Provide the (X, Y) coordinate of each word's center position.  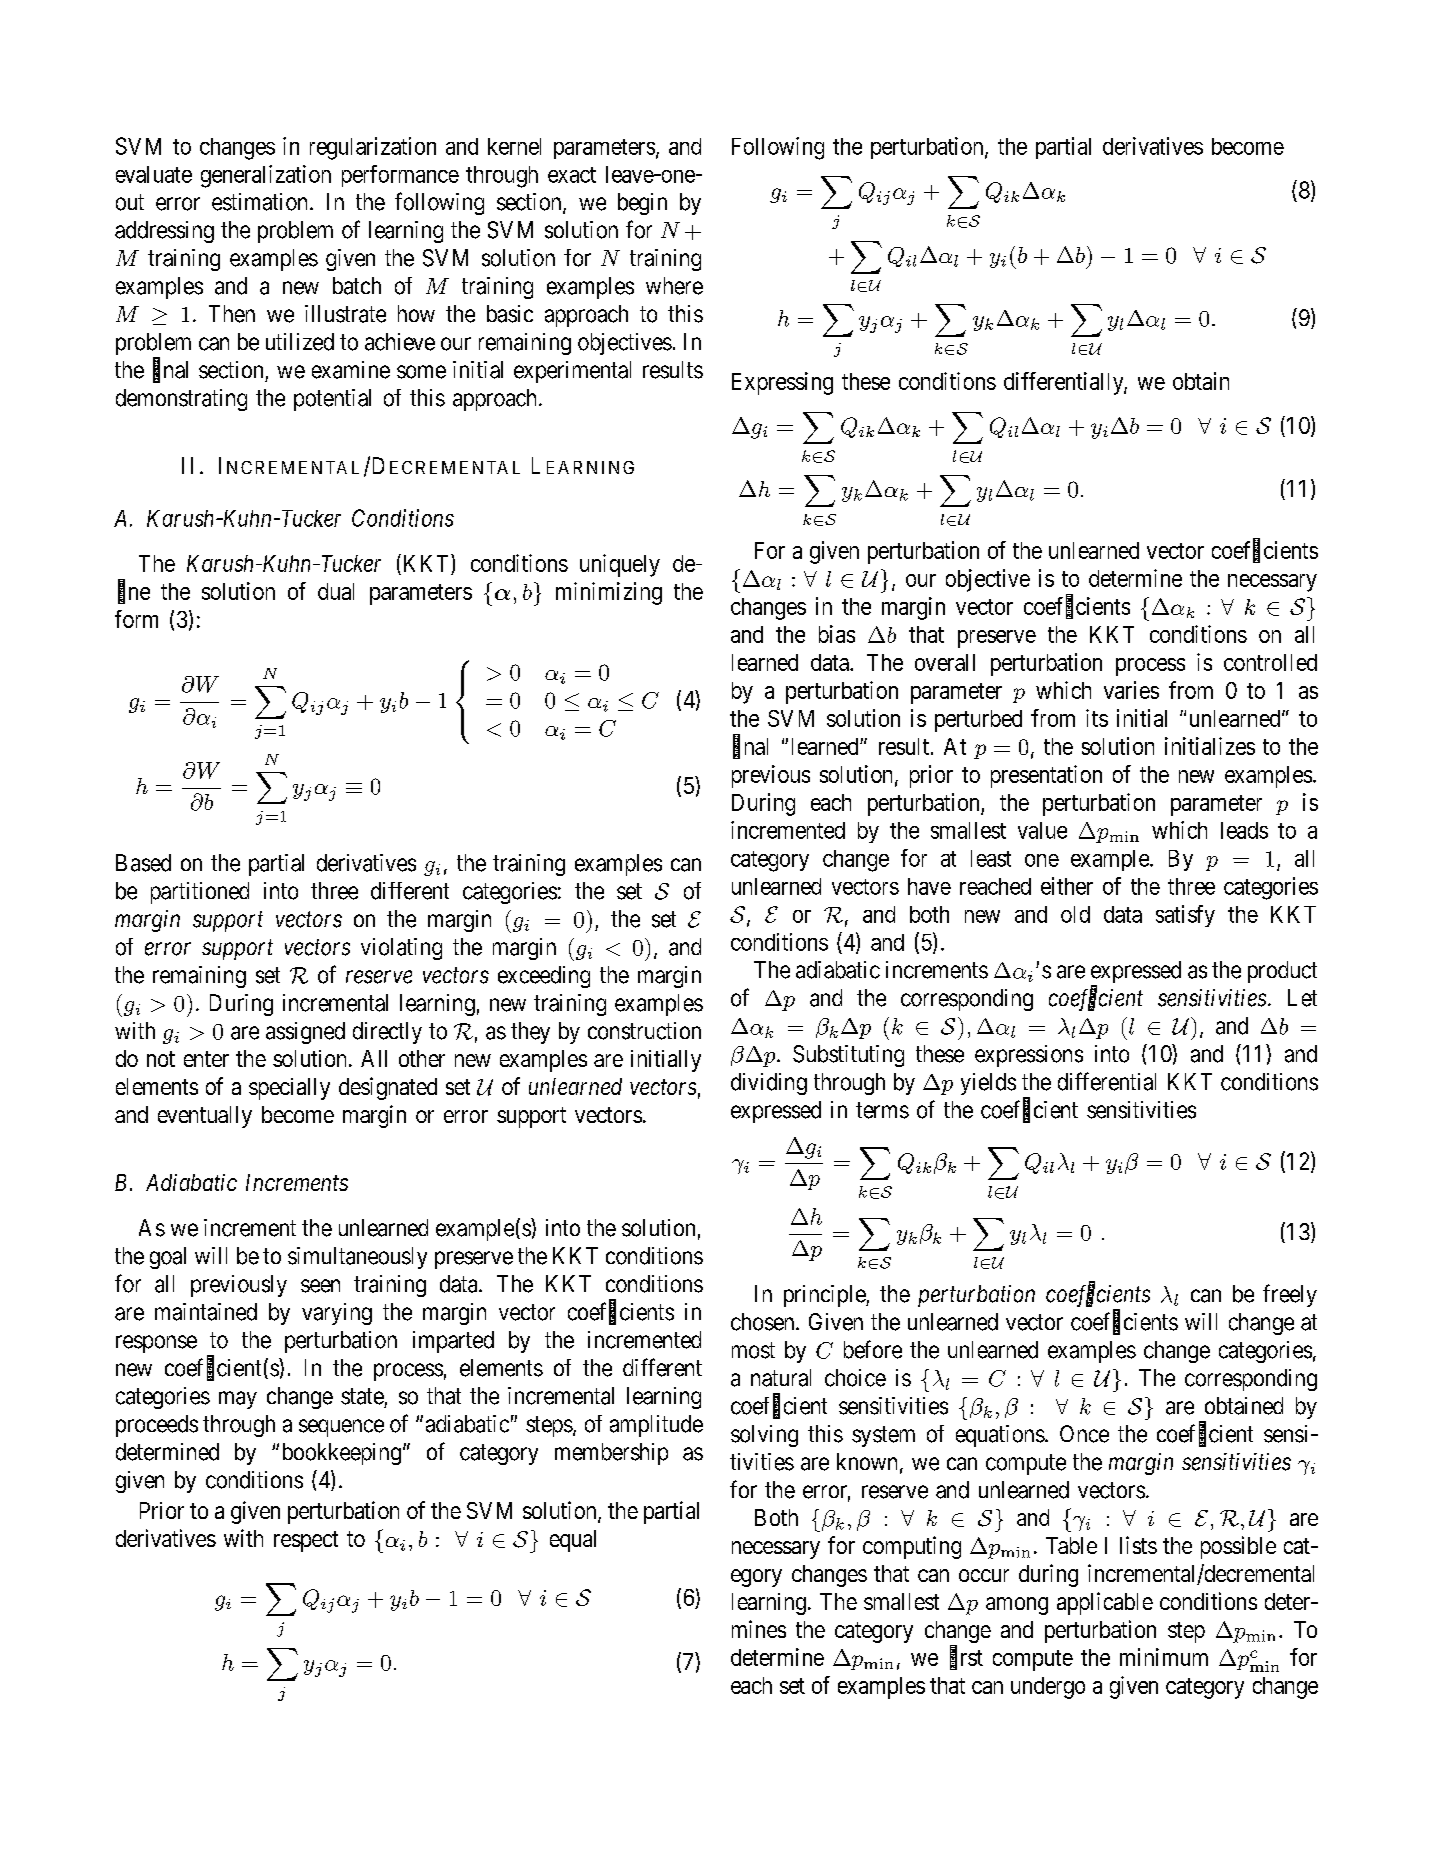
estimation (261, 202)
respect (306, 1541)
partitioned (200, 893)
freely (1290, 1295)
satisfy (1185, 916)
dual (336, 591)
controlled (1270, 662)
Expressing (782, 383)
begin (642, 204)
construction (644, 1031)
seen (320, 1286)
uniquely (620, 565)
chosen (764, 1322)
